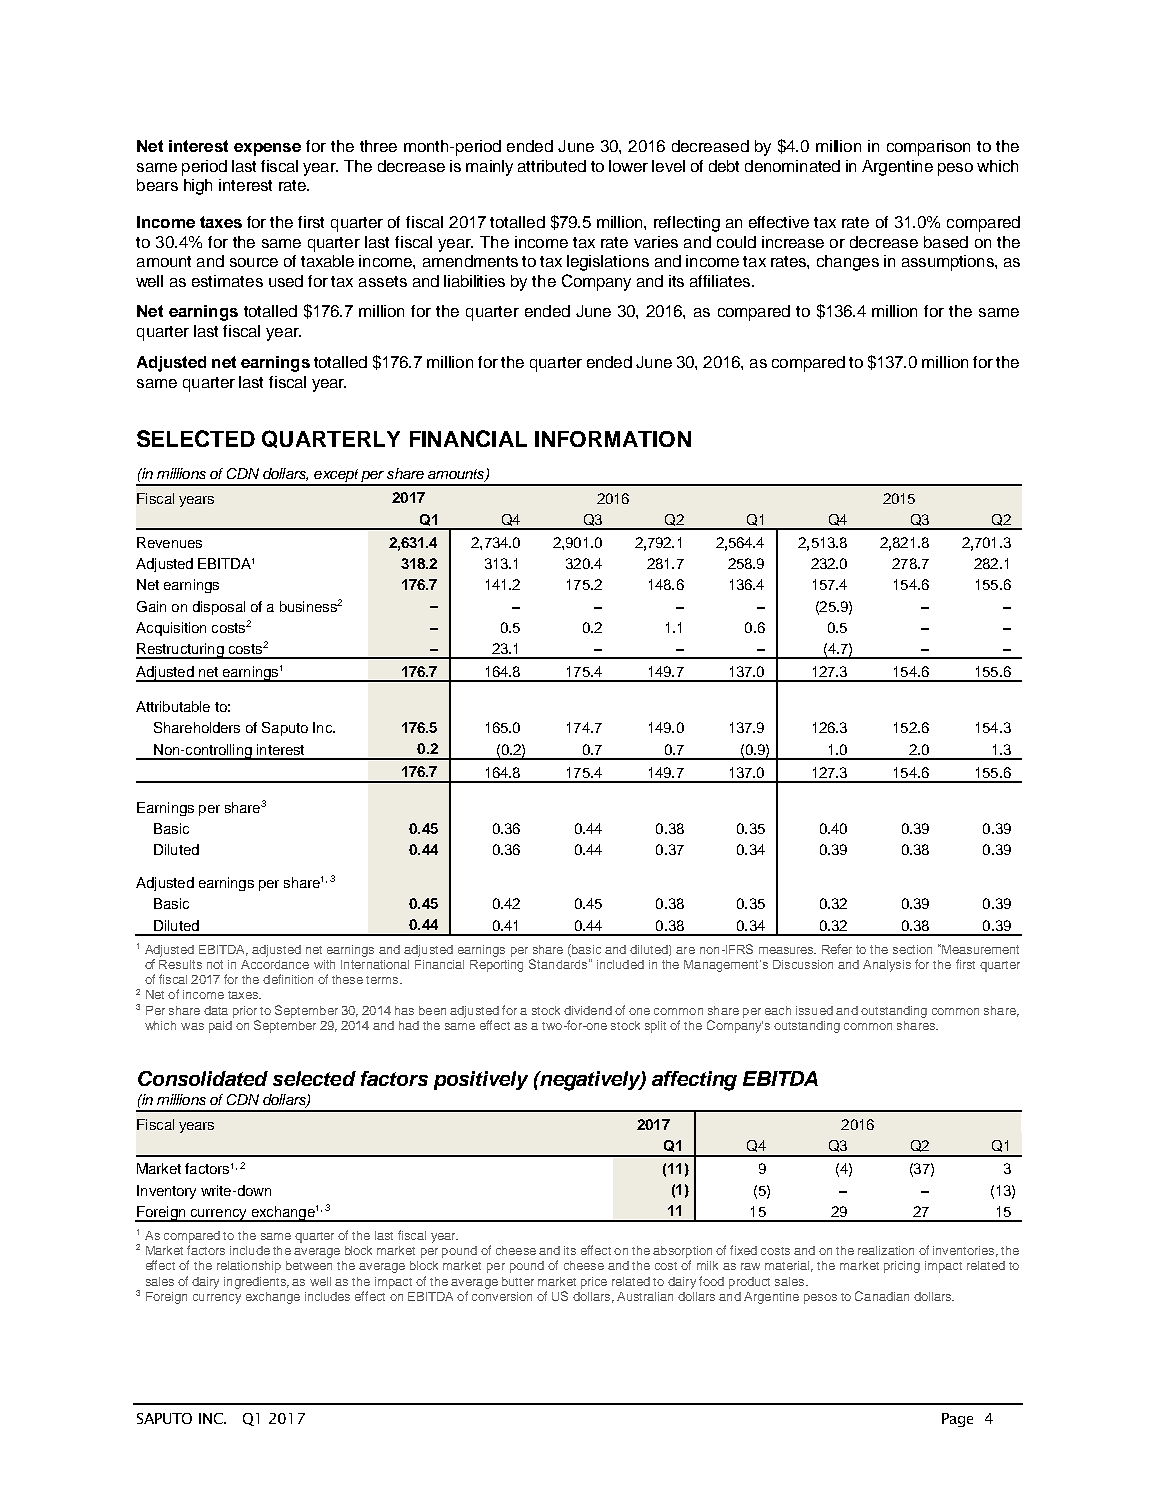  Describe the element at coordinates (848, 263) in the image. I see `changes` at that location.
